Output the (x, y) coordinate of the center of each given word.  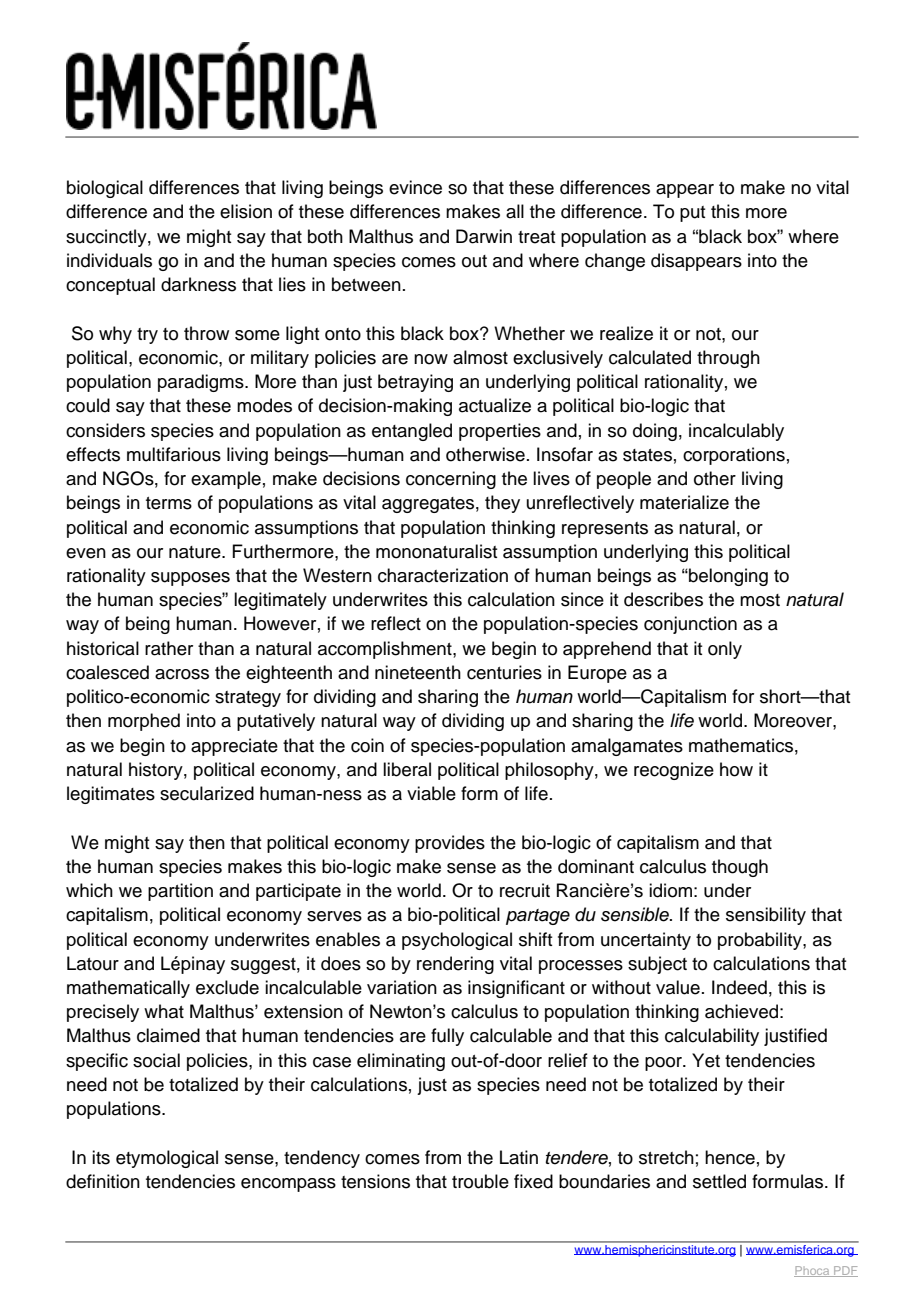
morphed (144, 722)
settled (719, 1181)
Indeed (739, 987)
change (615, 262)
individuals (109, 260)
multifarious (174, 454)
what (164, 1011)
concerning (451, 480)
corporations (734, 456)
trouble (480, 1181)
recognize (674, 771)
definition (103, 1181)
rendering (455, 965)
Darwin (484, 236)
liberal (407, 769)
